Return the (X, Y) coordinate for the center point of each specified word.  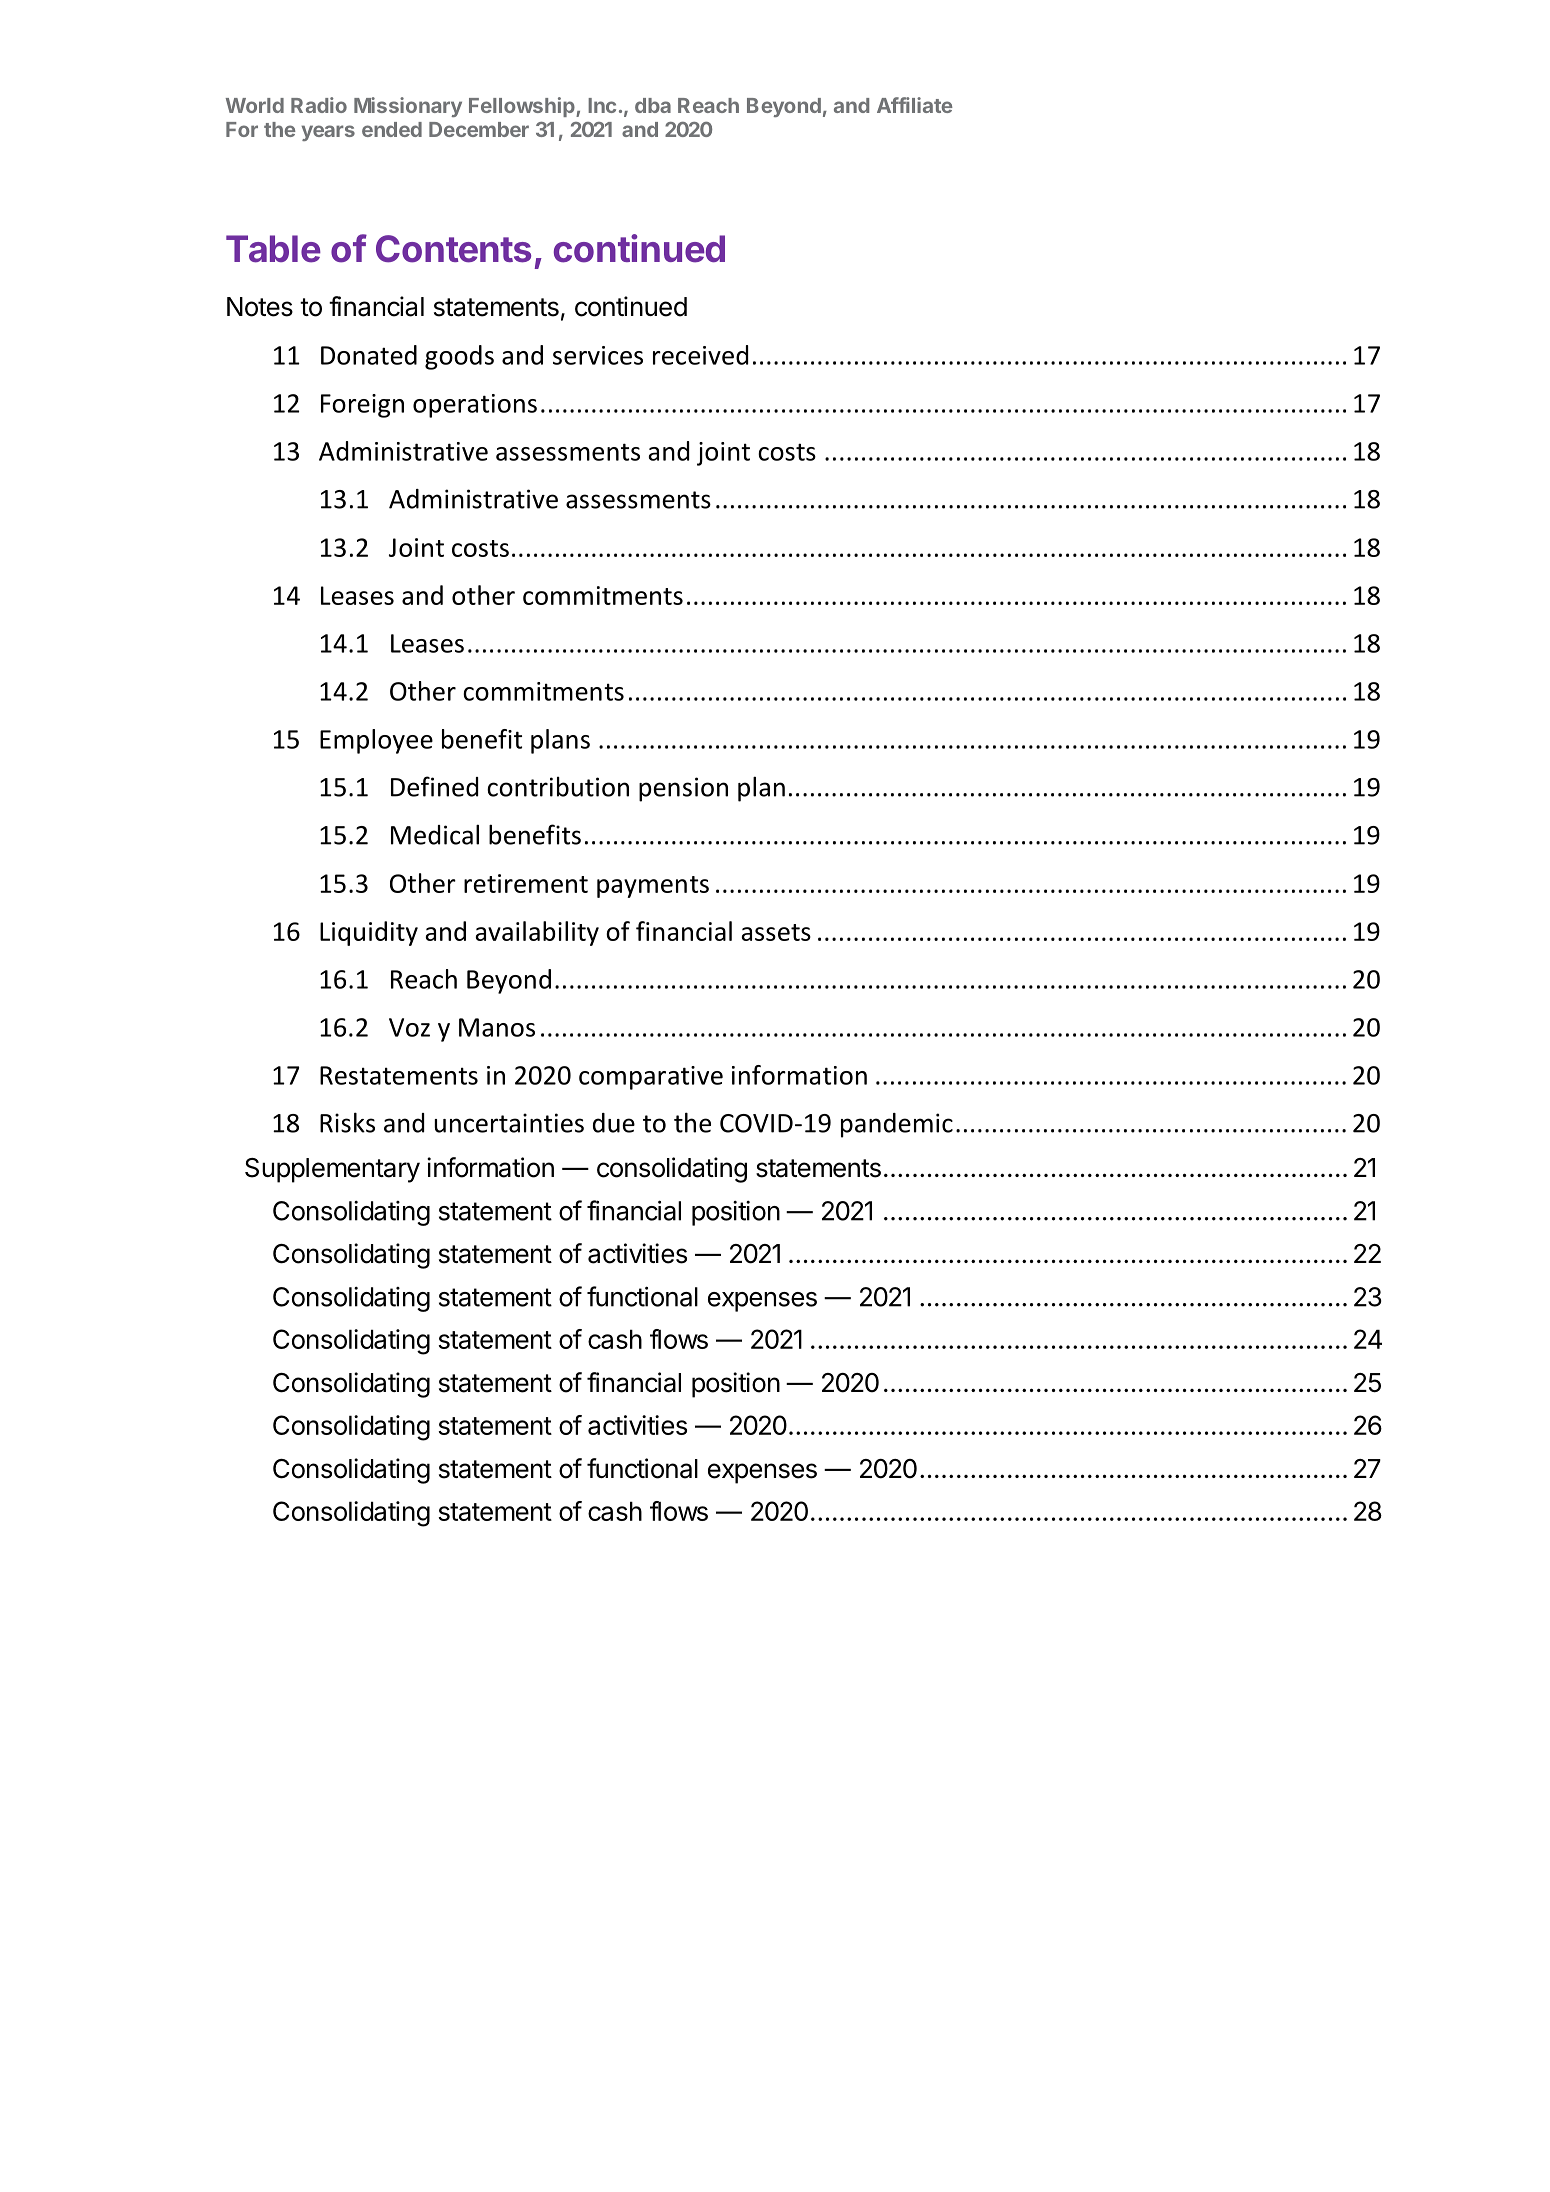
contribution (558, 786)
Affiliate (915, 105)
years (328, 133)
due (614, 1123)
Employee (376, 741)
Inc (602, 105)
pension (683, 789)
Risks (347, 1122)
